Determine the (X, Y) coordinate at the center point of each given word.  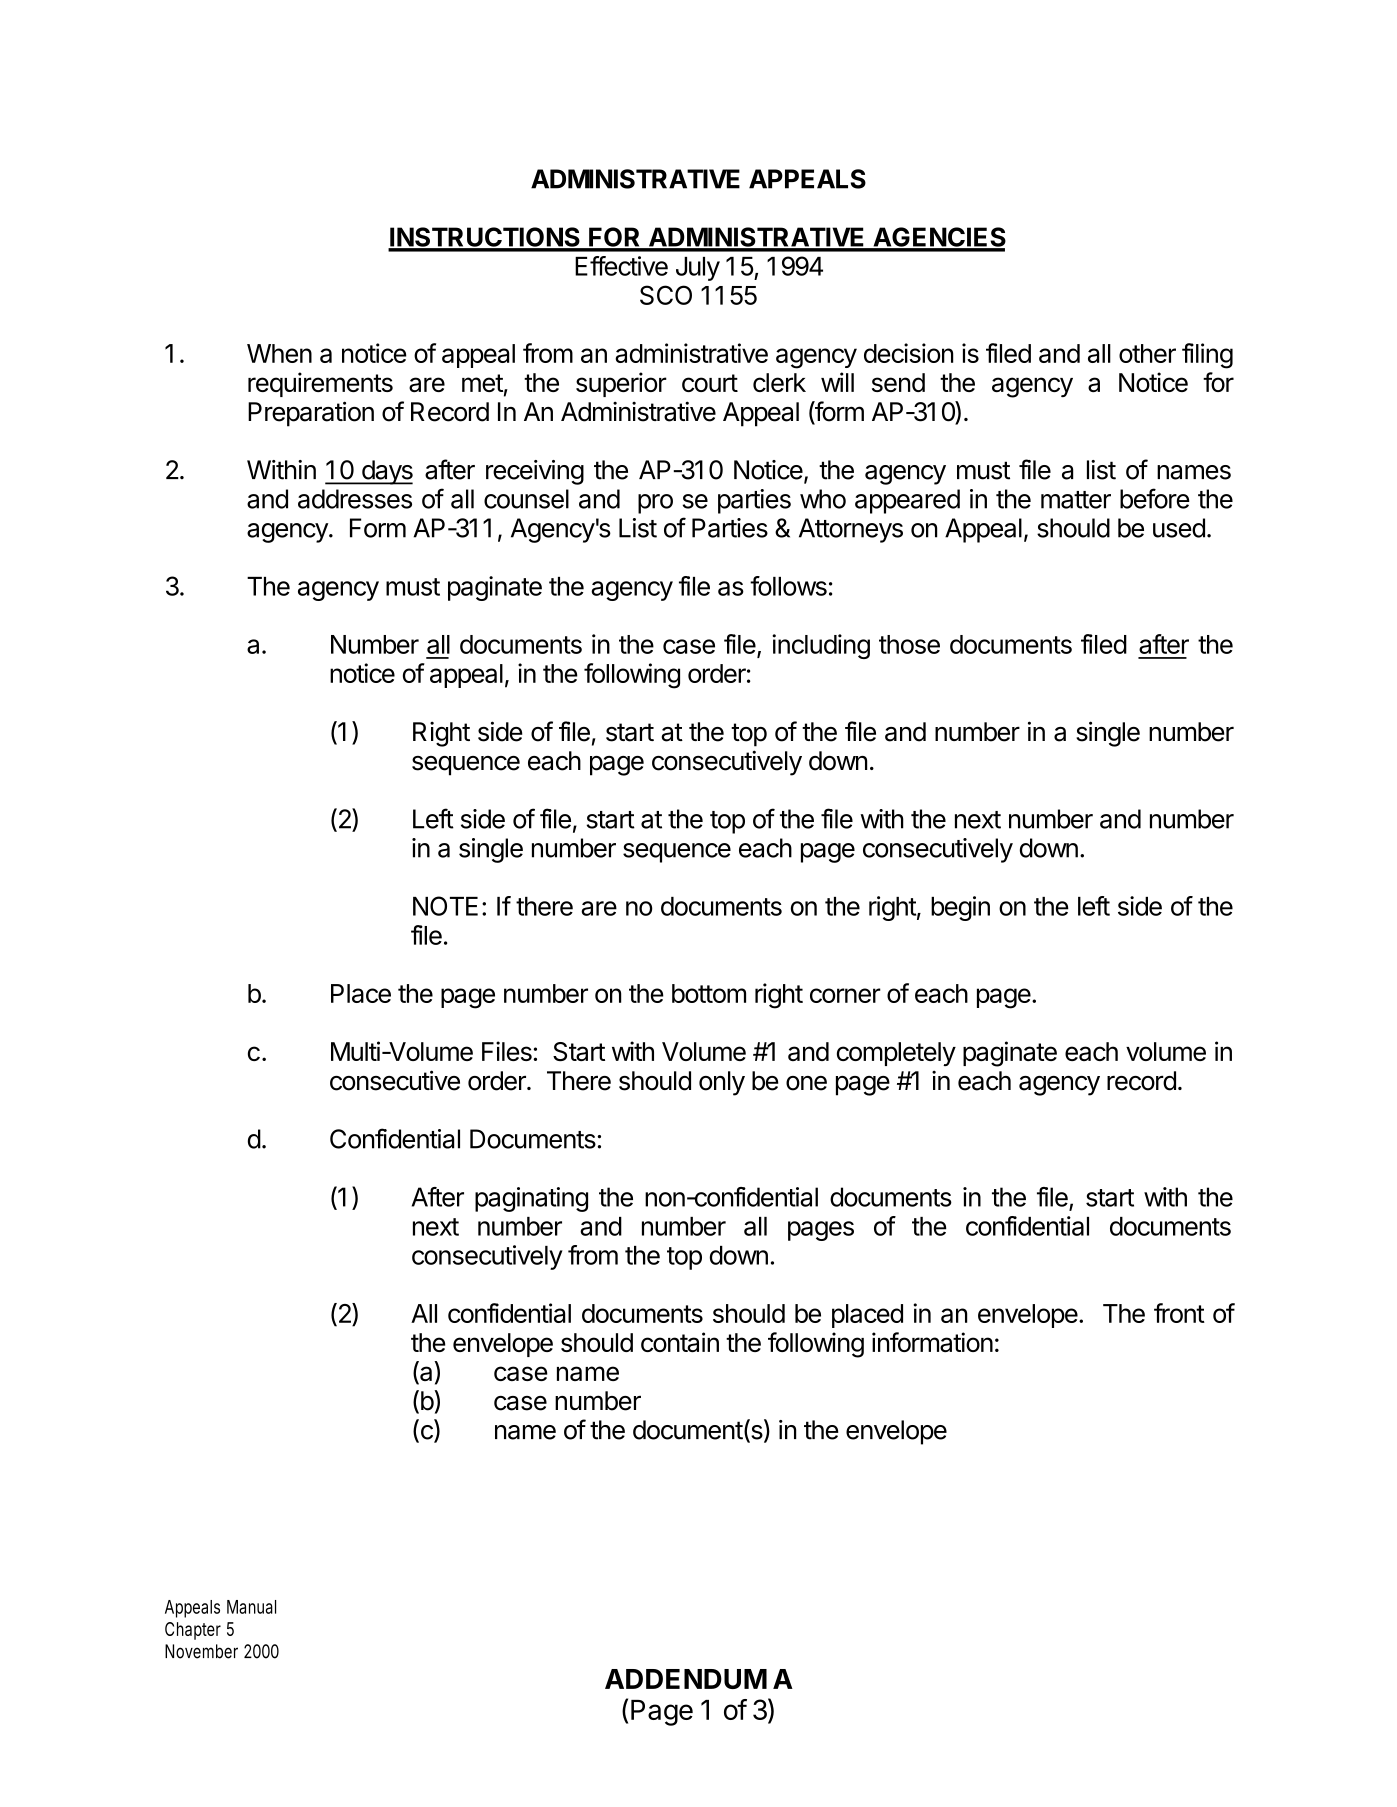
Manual (251, 1607)
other (1147, 353)
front (1179, 1313)
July (698, 269)
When (279, 353)
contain (680, 1342)
